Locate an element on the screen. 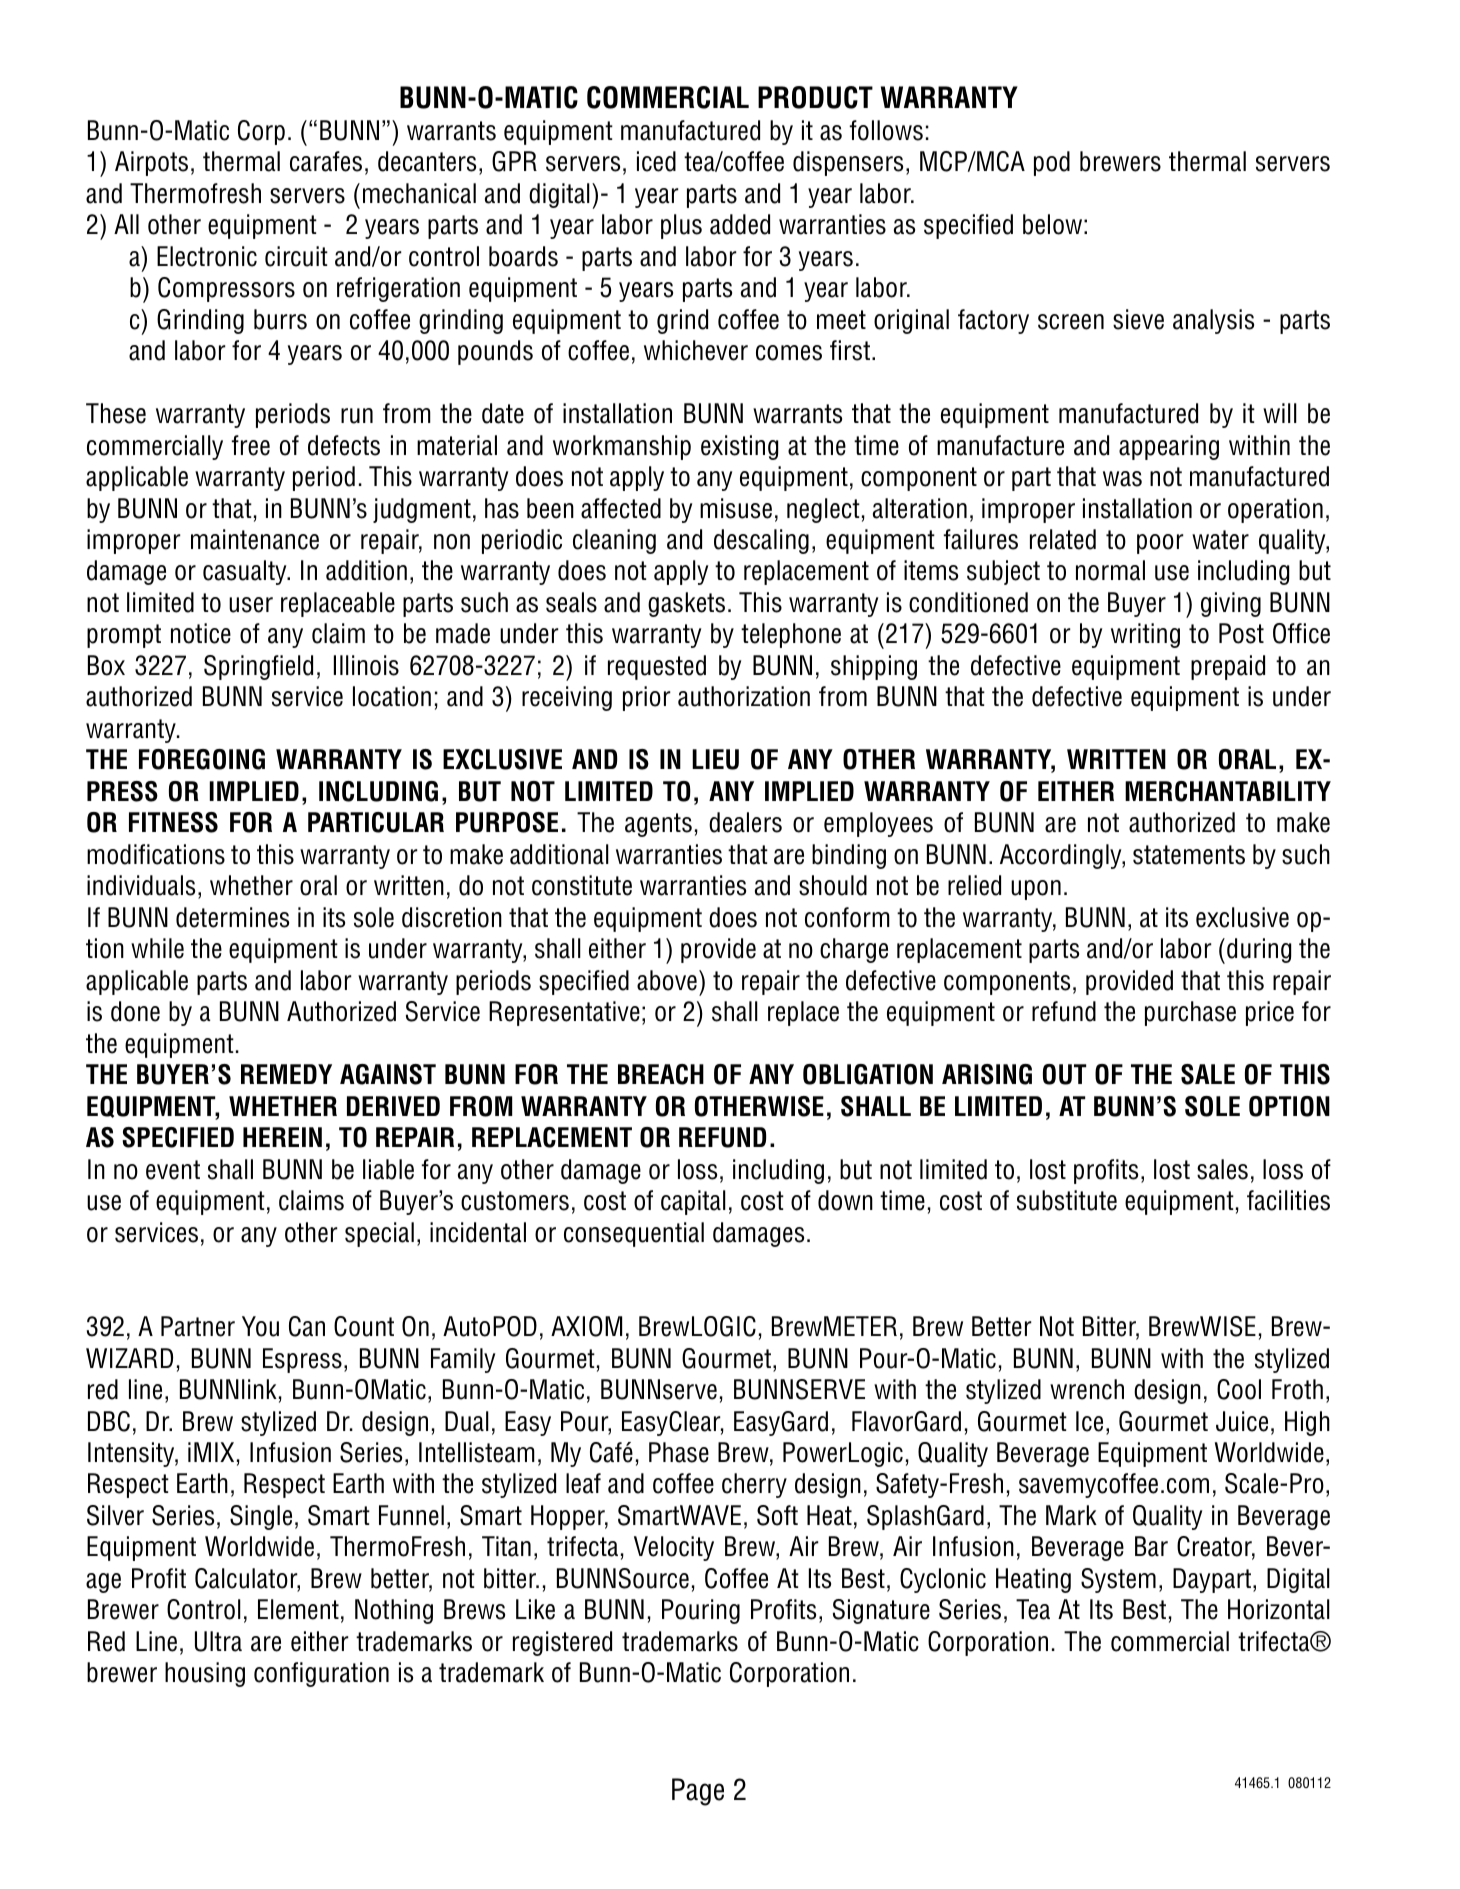 This screenshot has height=1889, width=1460. housing is located at coordinates (205, 1674).
